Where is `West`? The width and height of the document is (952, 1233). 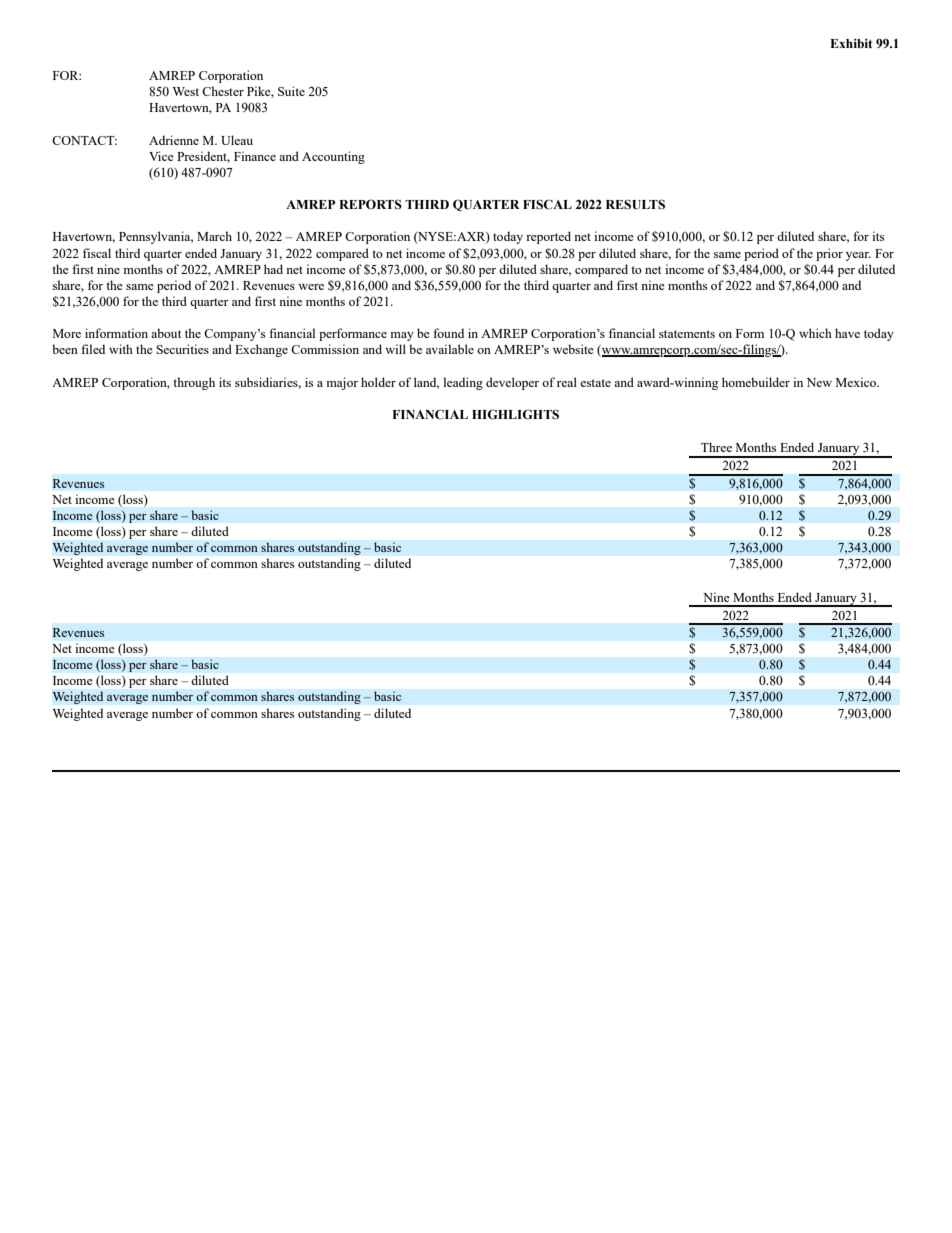
West is located at coordinates (186, 91).
